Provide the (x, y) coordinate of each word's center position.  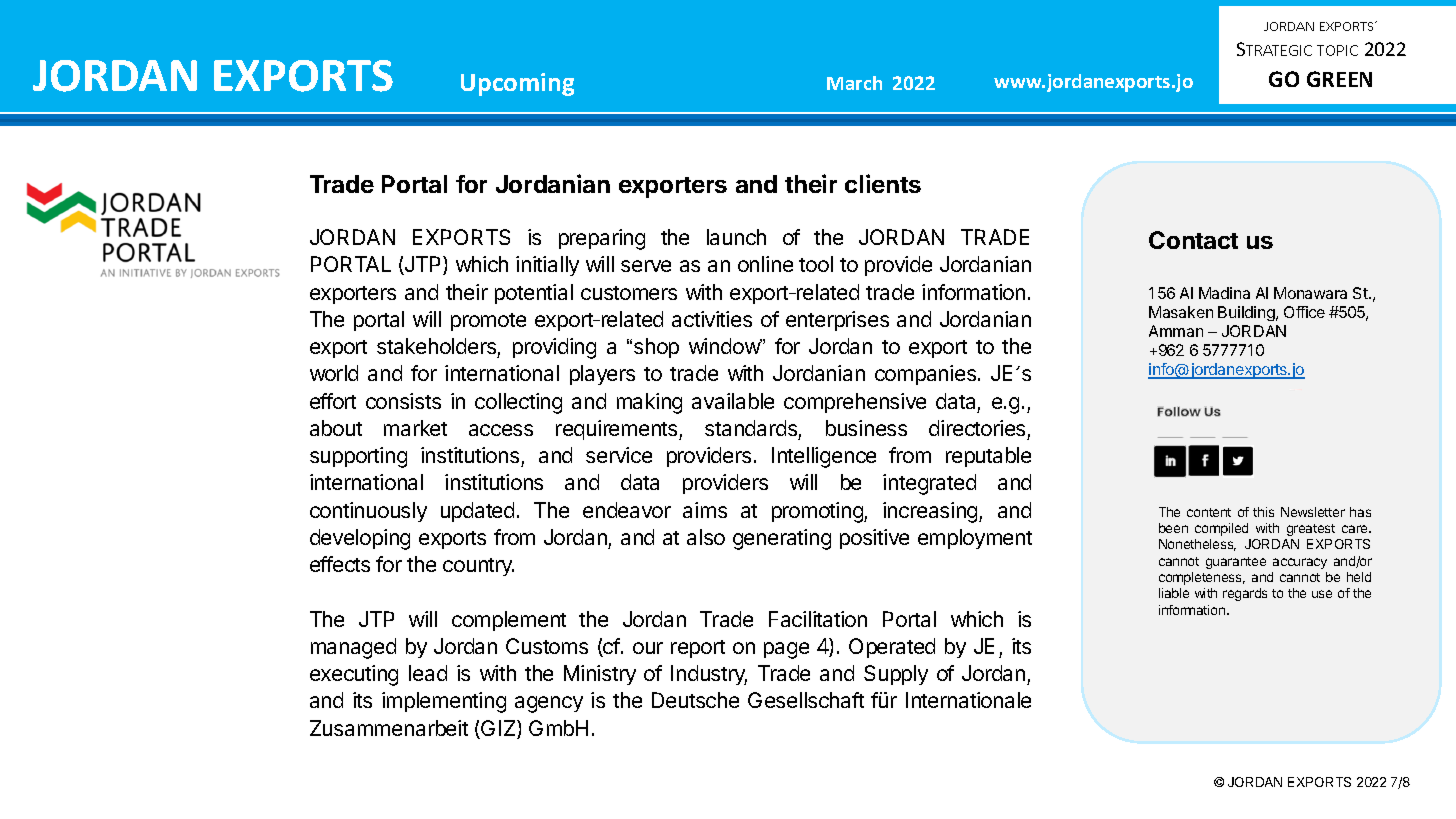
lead (428, 673)
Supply (896, 675)
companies (925, 375)
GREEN (1339, 79)
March (854, 83)
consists (403, 401)
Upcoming (517, 84)
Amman (1176, 331)
